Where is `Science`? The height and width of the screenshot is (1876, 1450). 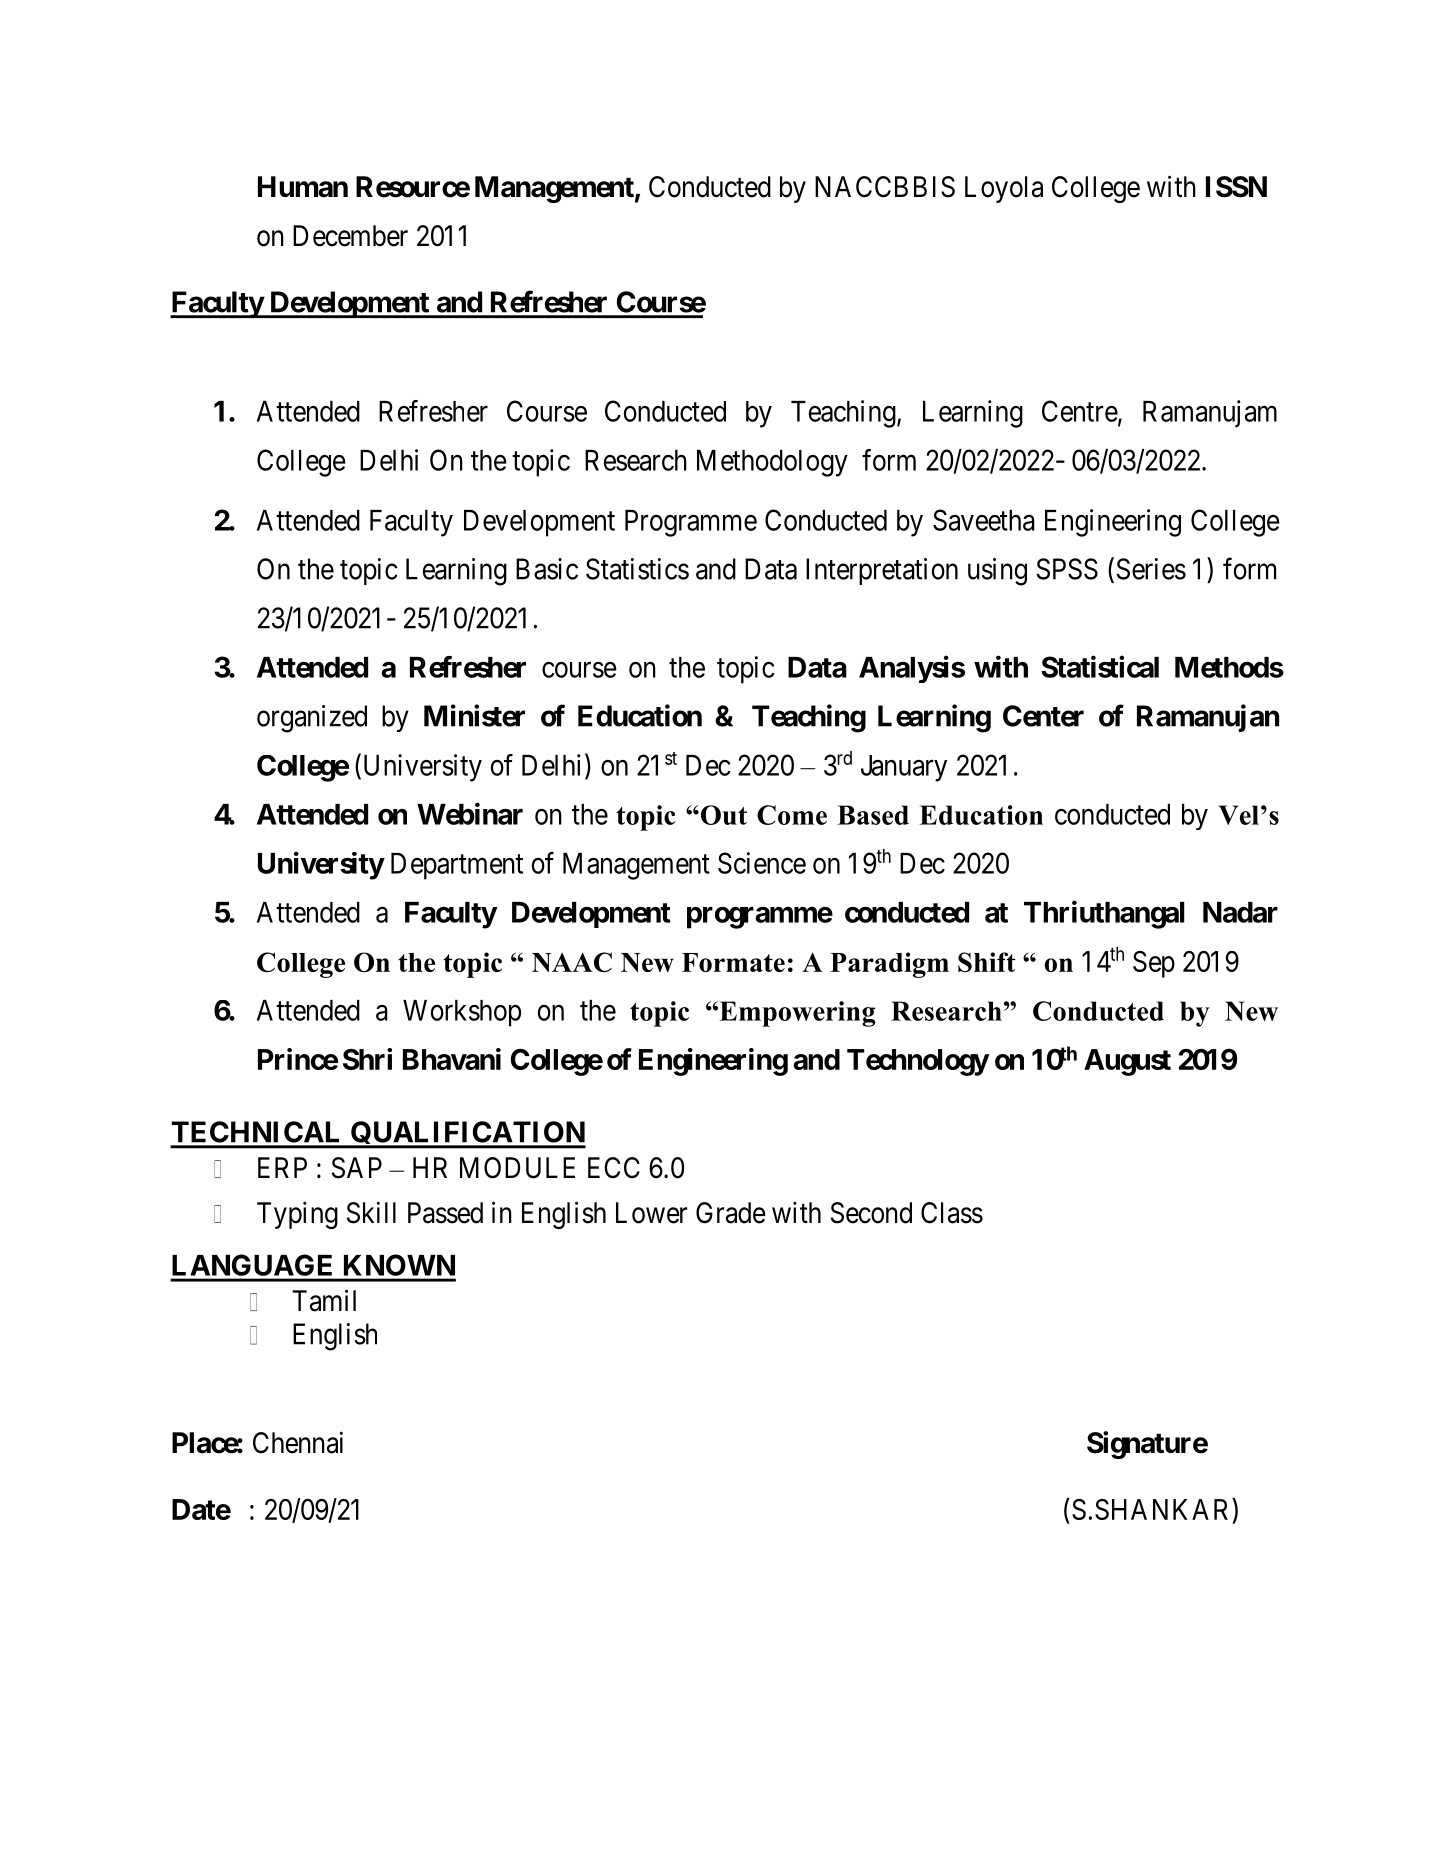
Science is located at coordinates (762, 863).
